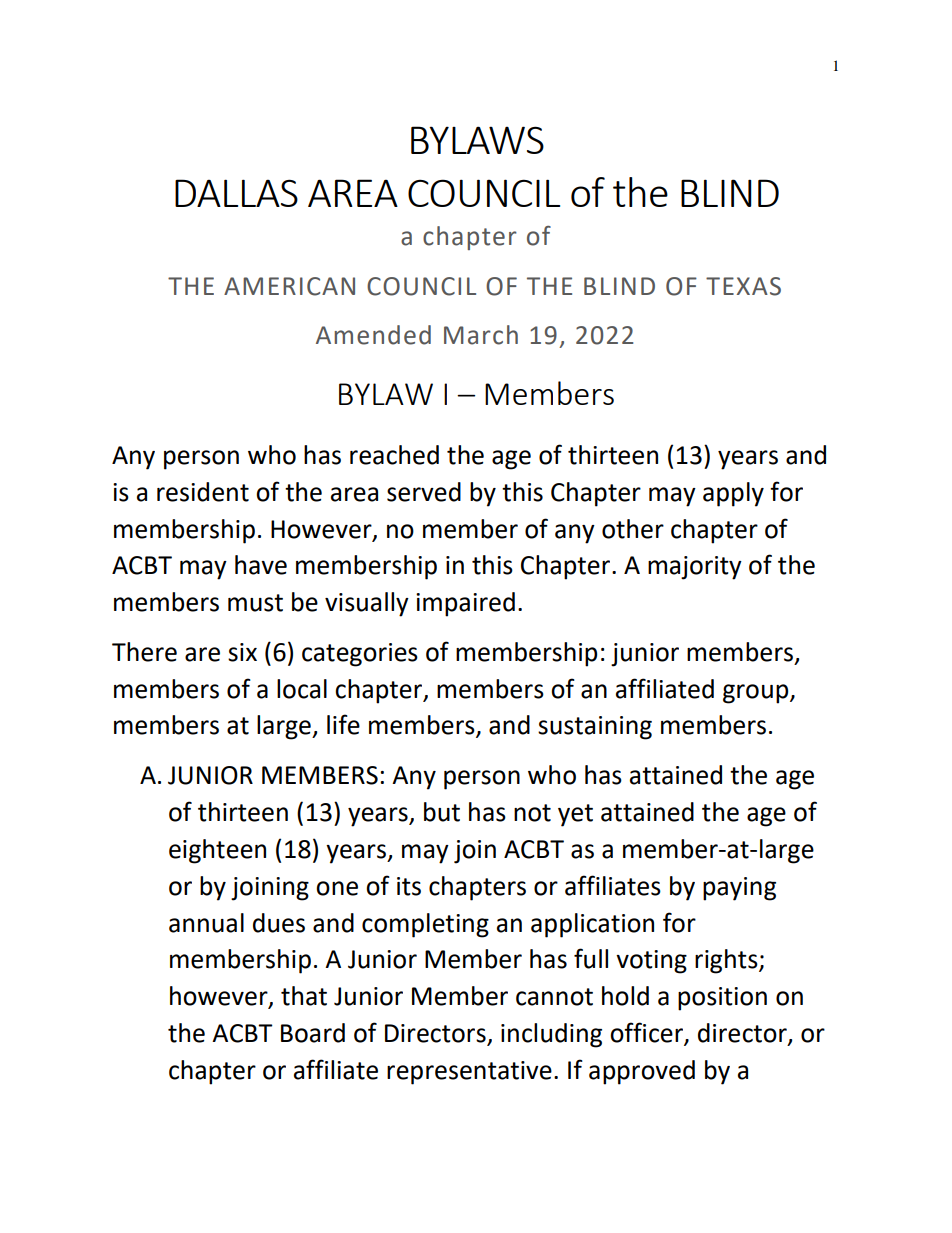 The width and height of the screenshot is (952, 1233). Describe the element at coordinates (733, 494) in the screenshot. I see `apply` at that location.
